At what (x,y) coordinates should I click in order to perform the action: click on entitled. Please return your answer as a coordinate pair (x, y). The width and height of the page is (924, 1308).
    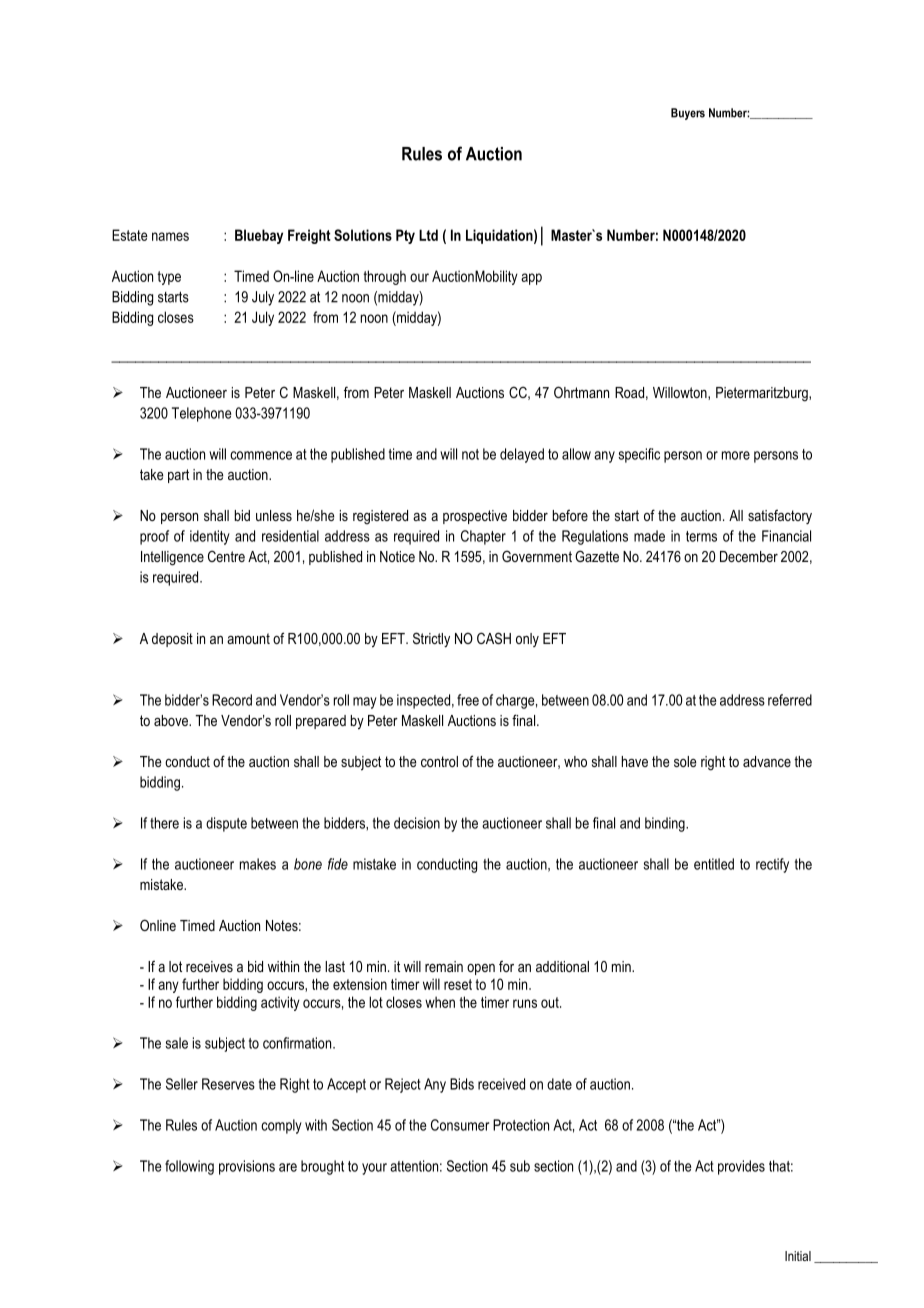
    Looking at the image, I should click on (714, 864).
